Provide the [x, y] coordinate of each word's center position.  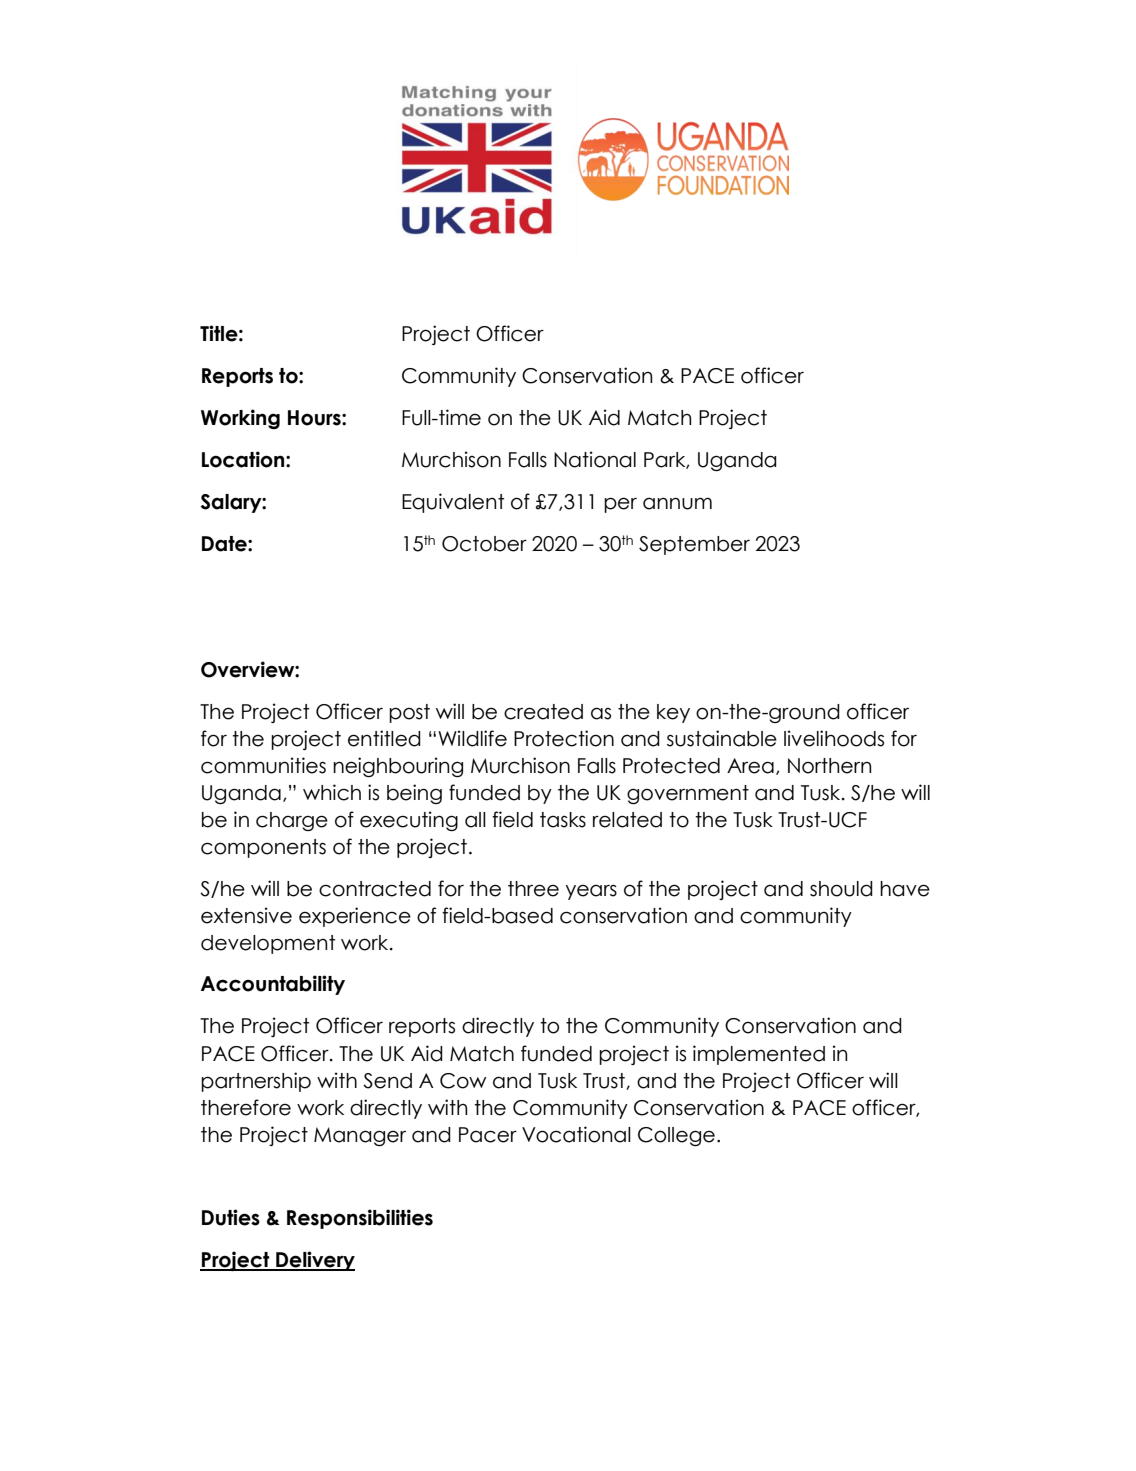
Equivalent [453, 503]
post [409, 713]
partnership [256, 1082]
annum [677, 503]
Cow [463, 1081]
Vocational [576, 1134]
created [543, 712]
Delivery [314, 1261]
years [591, 892]
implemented [759, 1055]
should [841, 889]
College [676, 1136]
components [263, 848]
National [595, 459]
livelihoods [834, 738]
